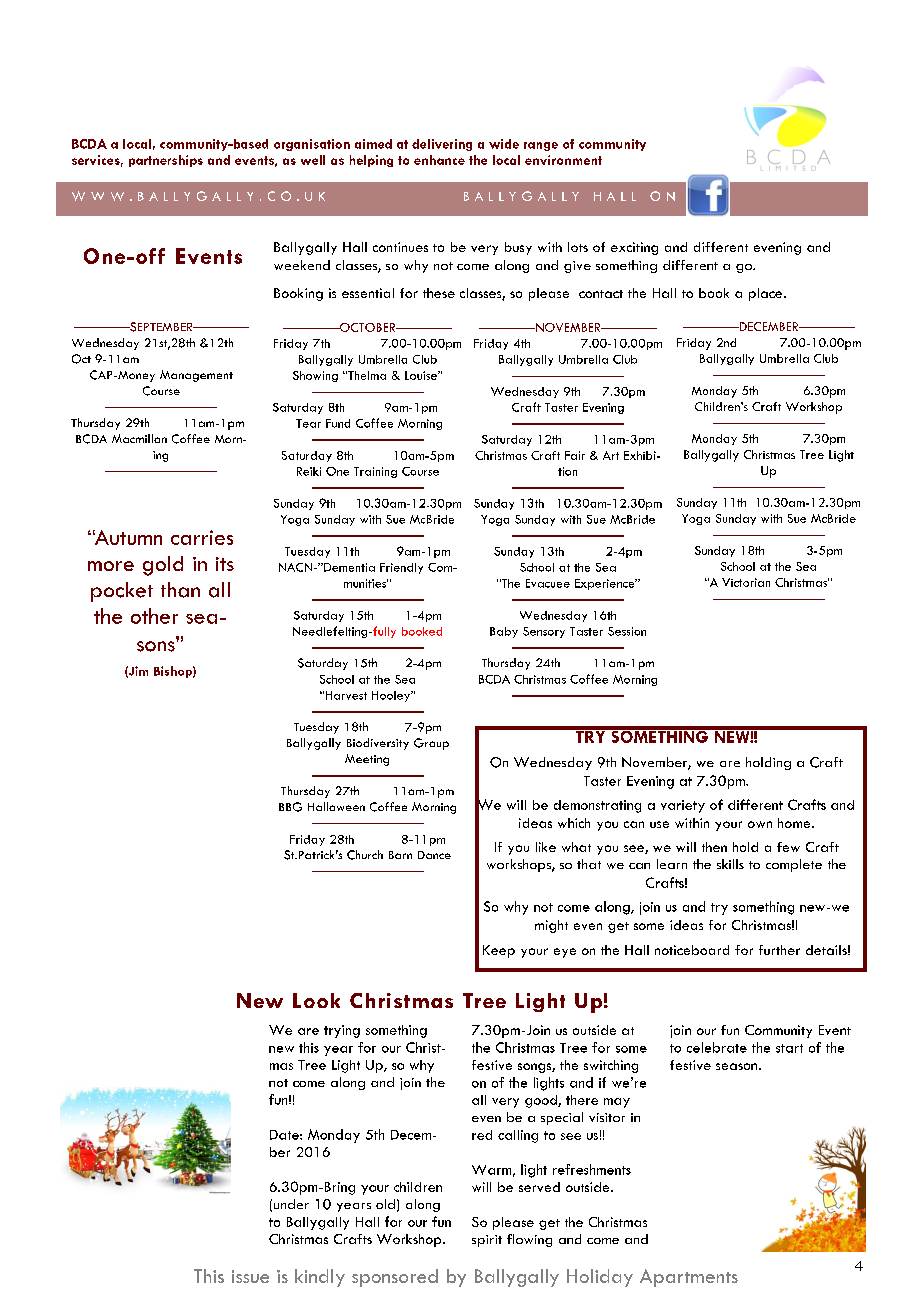 This screenshot has height=1308, width=924. I want to click on partnerships, so click(166, 161).
